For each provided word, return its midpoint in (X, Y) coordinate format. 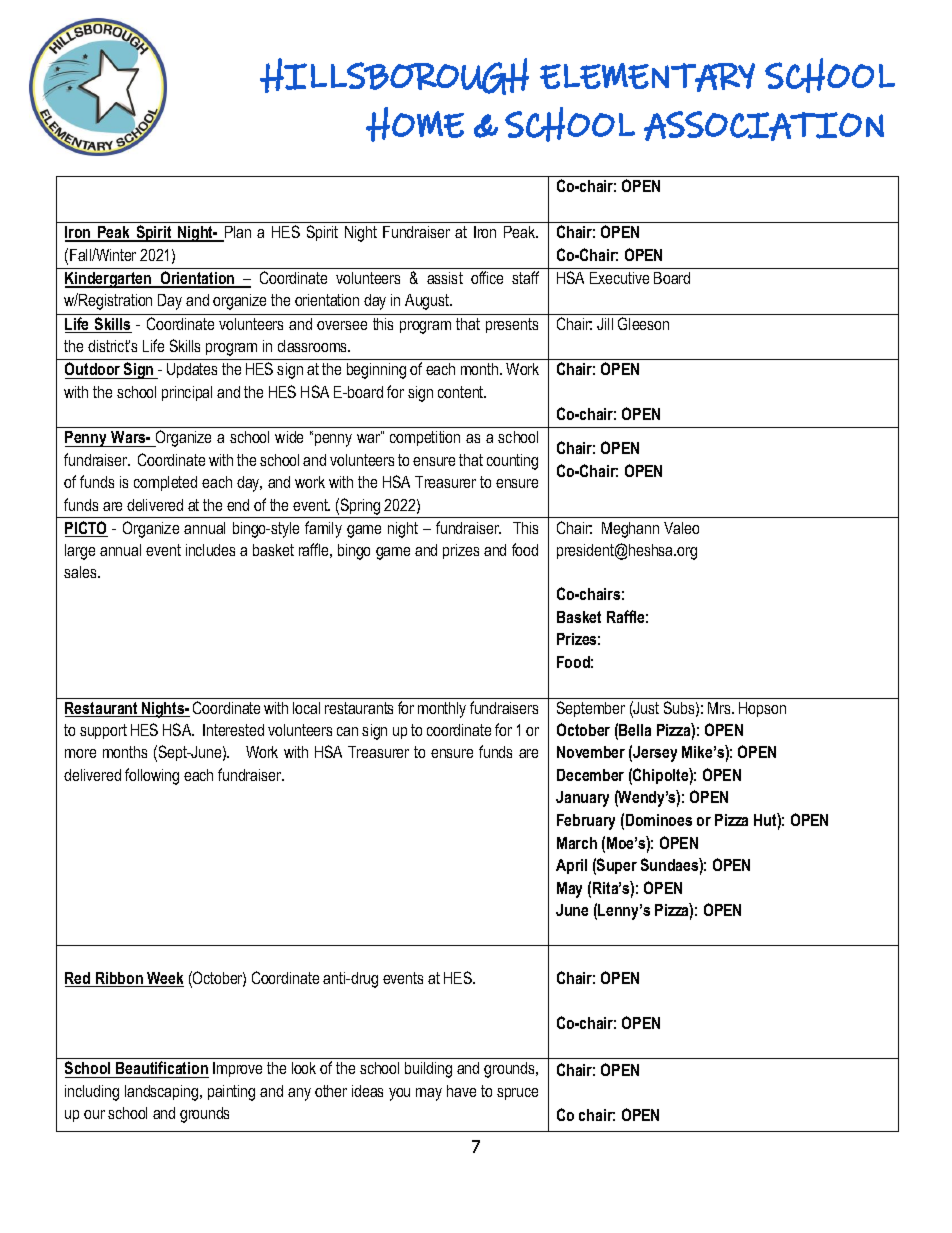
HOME (415, 124)
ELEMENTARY (647, 77)
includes (210, 550)
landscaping (163, 1093)
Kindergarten (109, 280)
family (323, 529)
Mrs (720, 708)
